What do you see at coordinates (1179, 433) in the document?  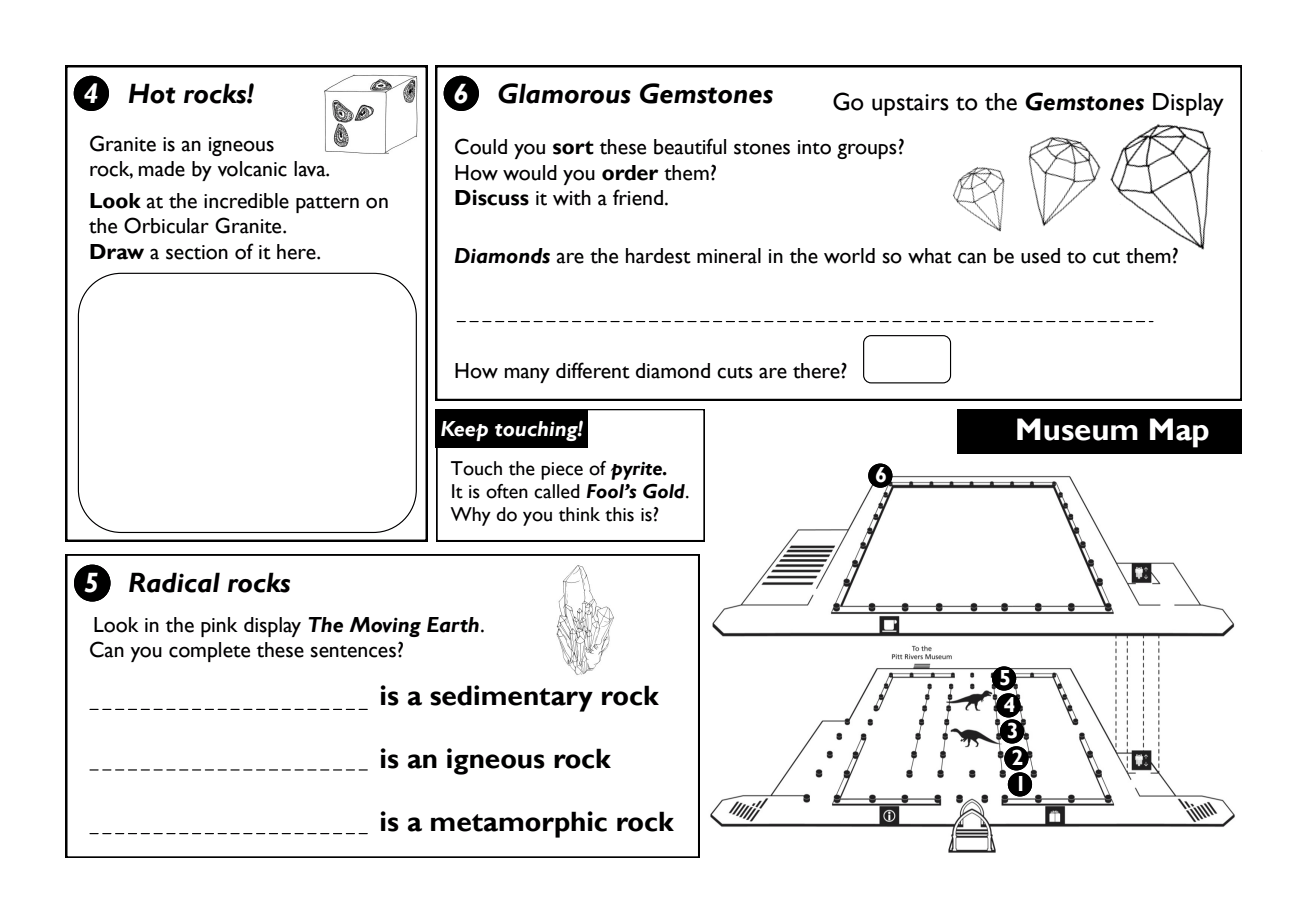 I see `Map` at bounding box center [1179, 433].
